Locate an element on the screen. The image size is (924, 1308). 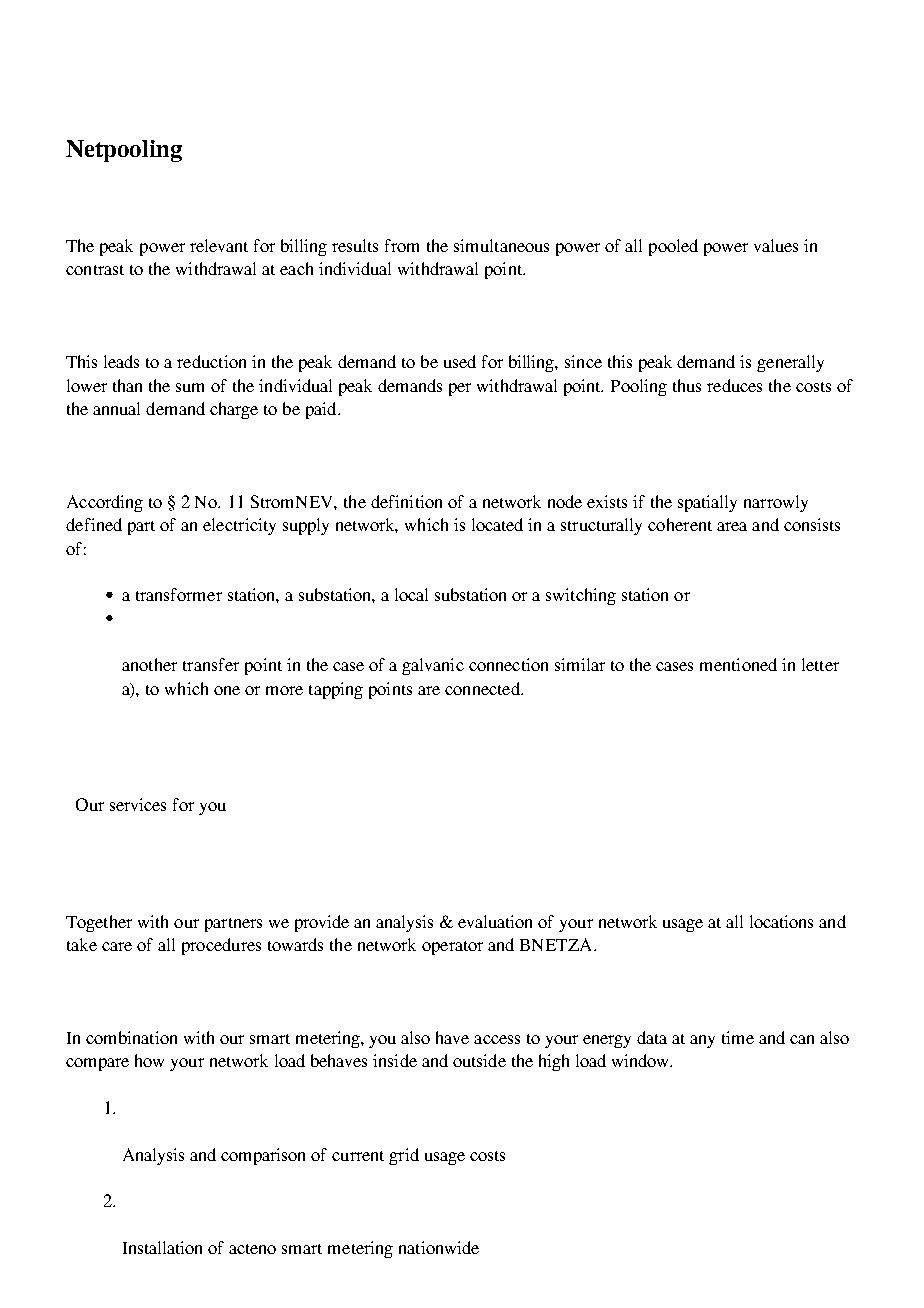
values is located at coordinates (776, 245).
